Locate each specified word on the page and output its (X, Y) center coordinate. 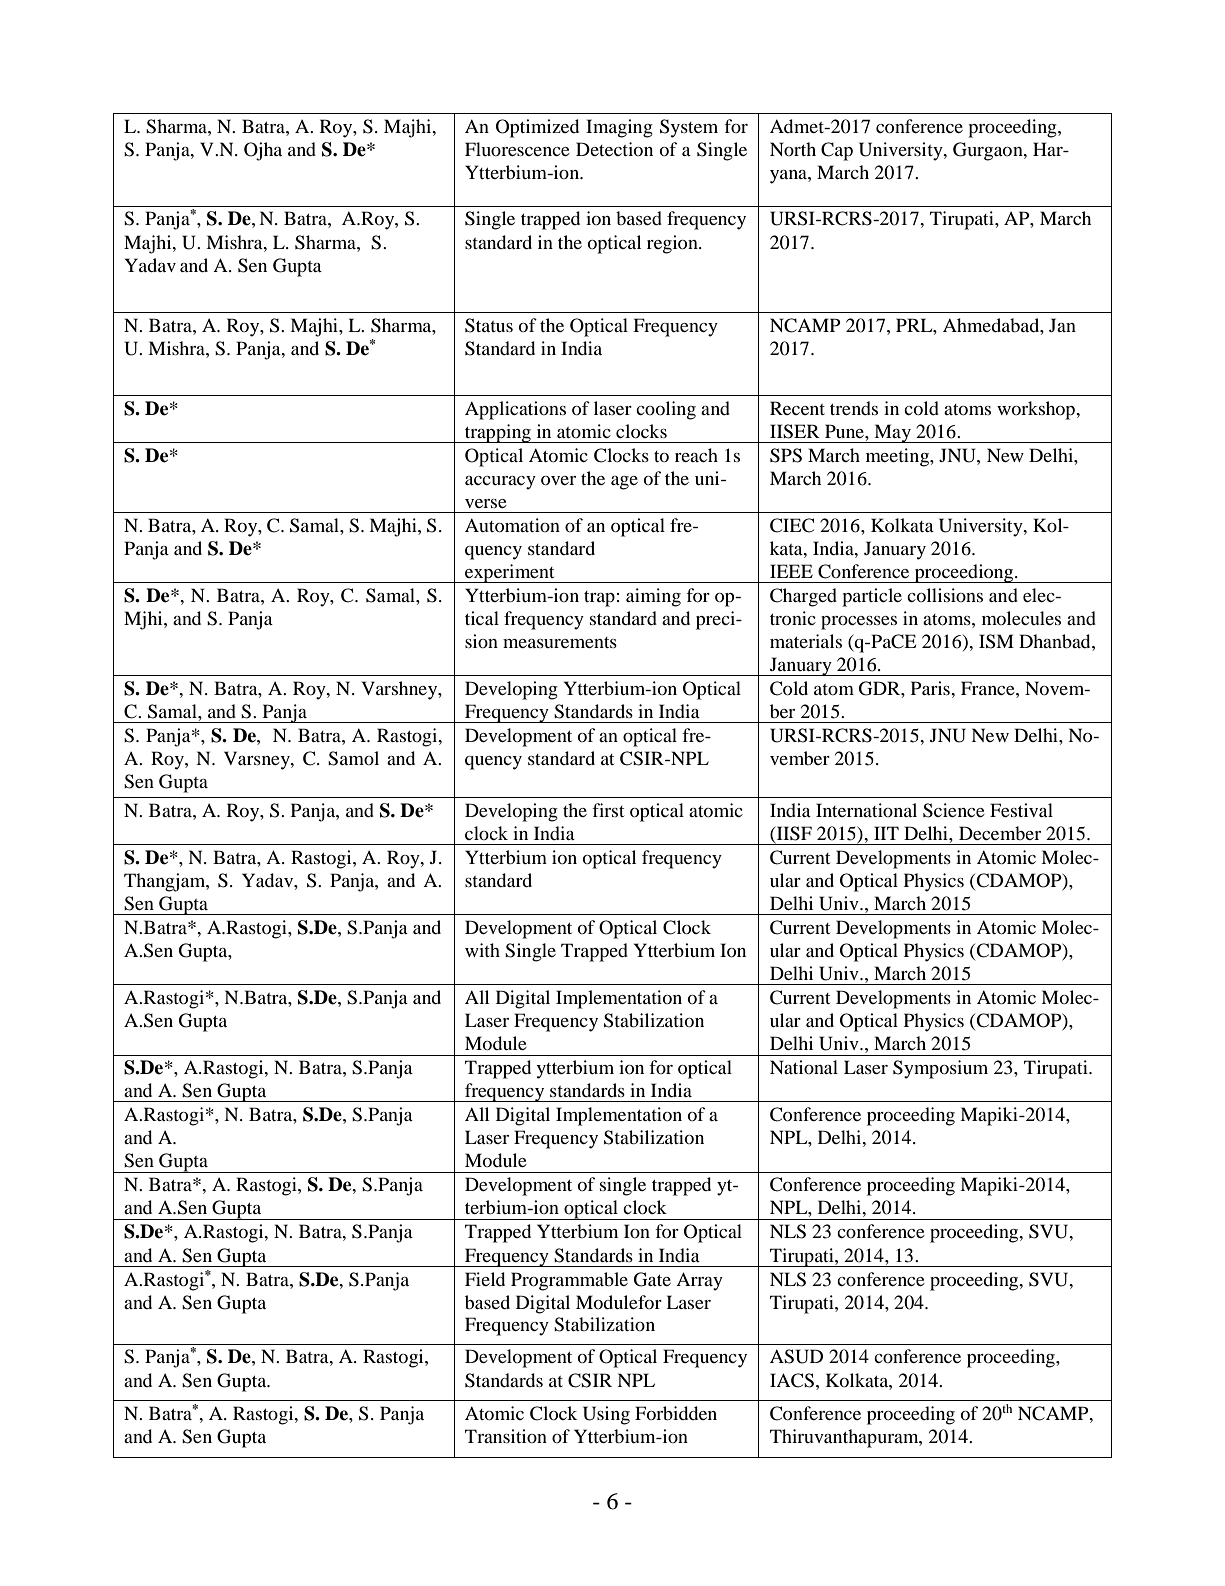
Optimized (537, 128)
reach (696, 455)
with (482, 950)
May (892, 433)
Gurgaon (989, 151)
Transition (506, 1436)
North (793, 149)
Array (699, 1281)
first (608, 810)
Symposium (940, 1069)
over (558, 480)
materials (806, 641)
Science (954, 810)
